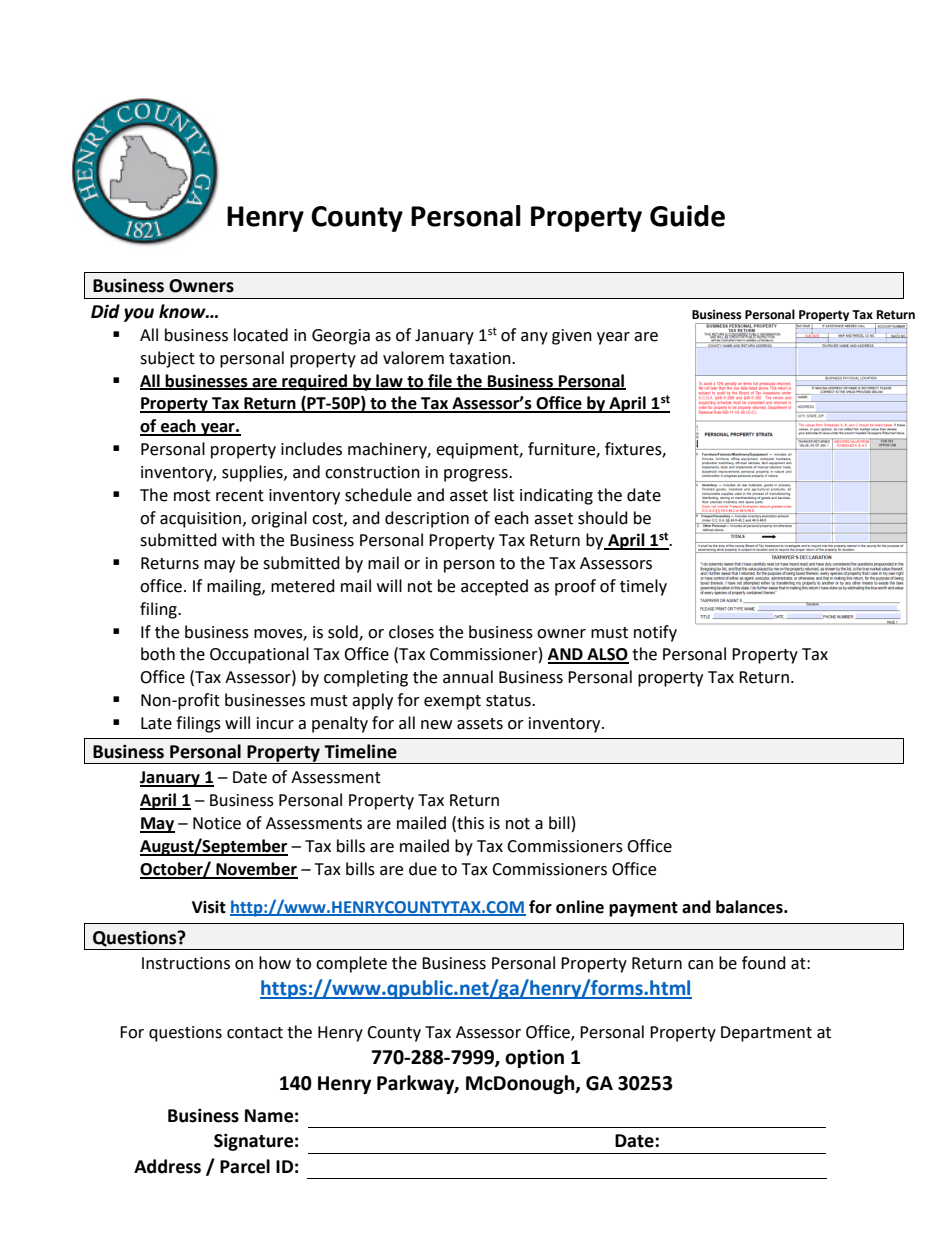 This document has width=952, height=1233. Describe the element at coordinates (217, 823) in the document. I see `Notice` at that location.
